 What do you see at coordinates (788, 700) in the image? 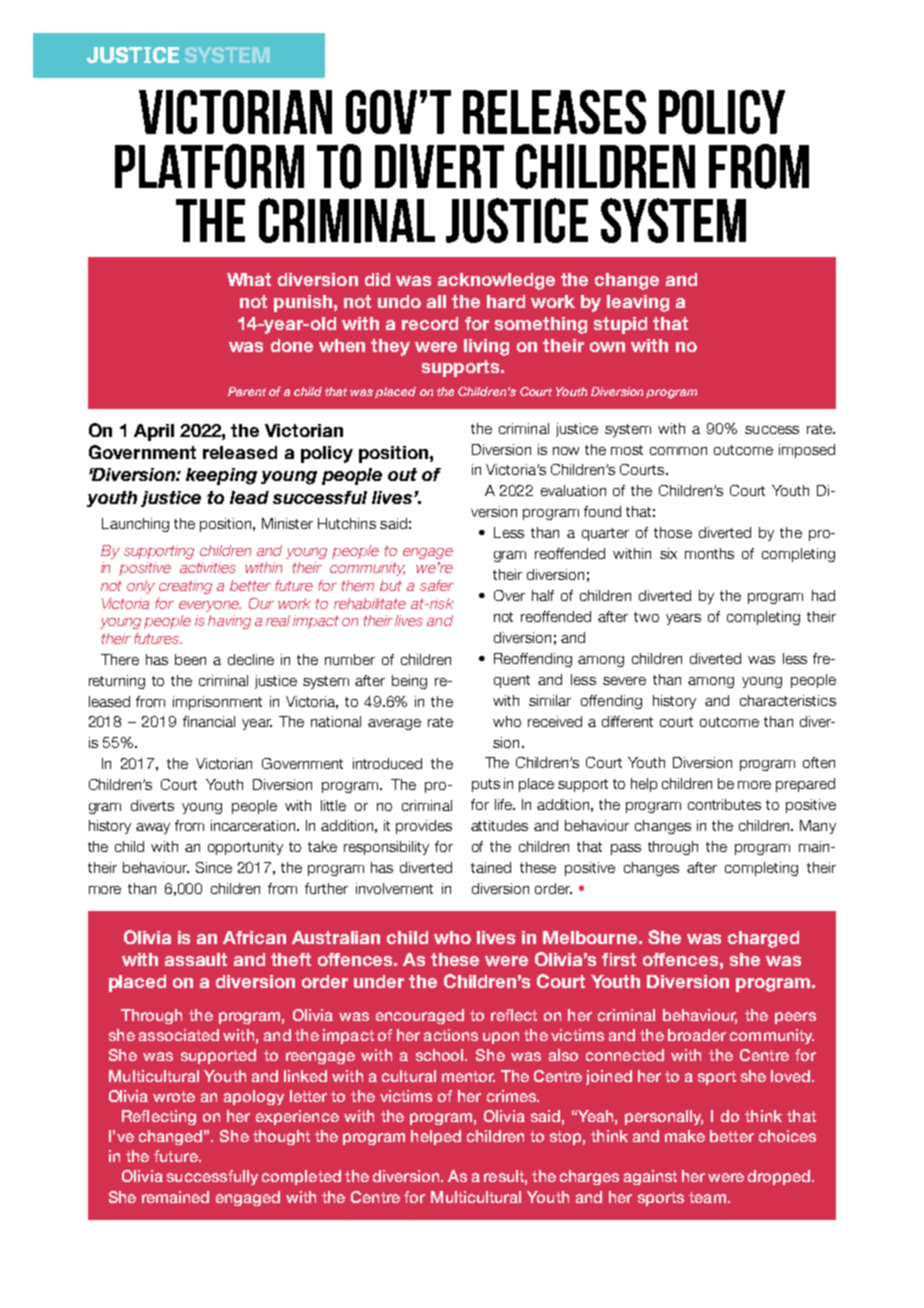
I see `characteristics` at bounding box center [788, 700].
